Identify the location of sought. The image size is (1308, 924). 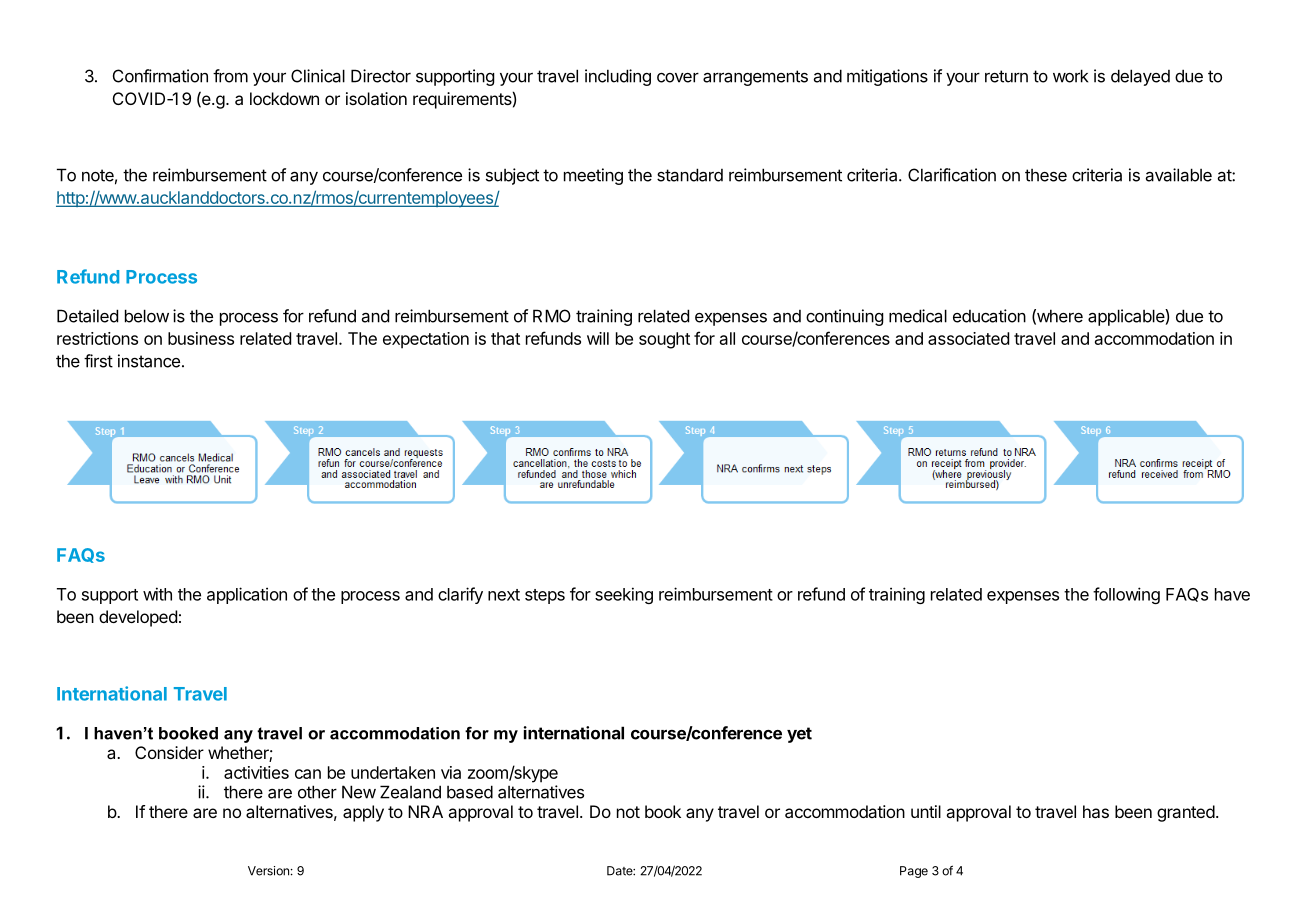
(664, 340).
